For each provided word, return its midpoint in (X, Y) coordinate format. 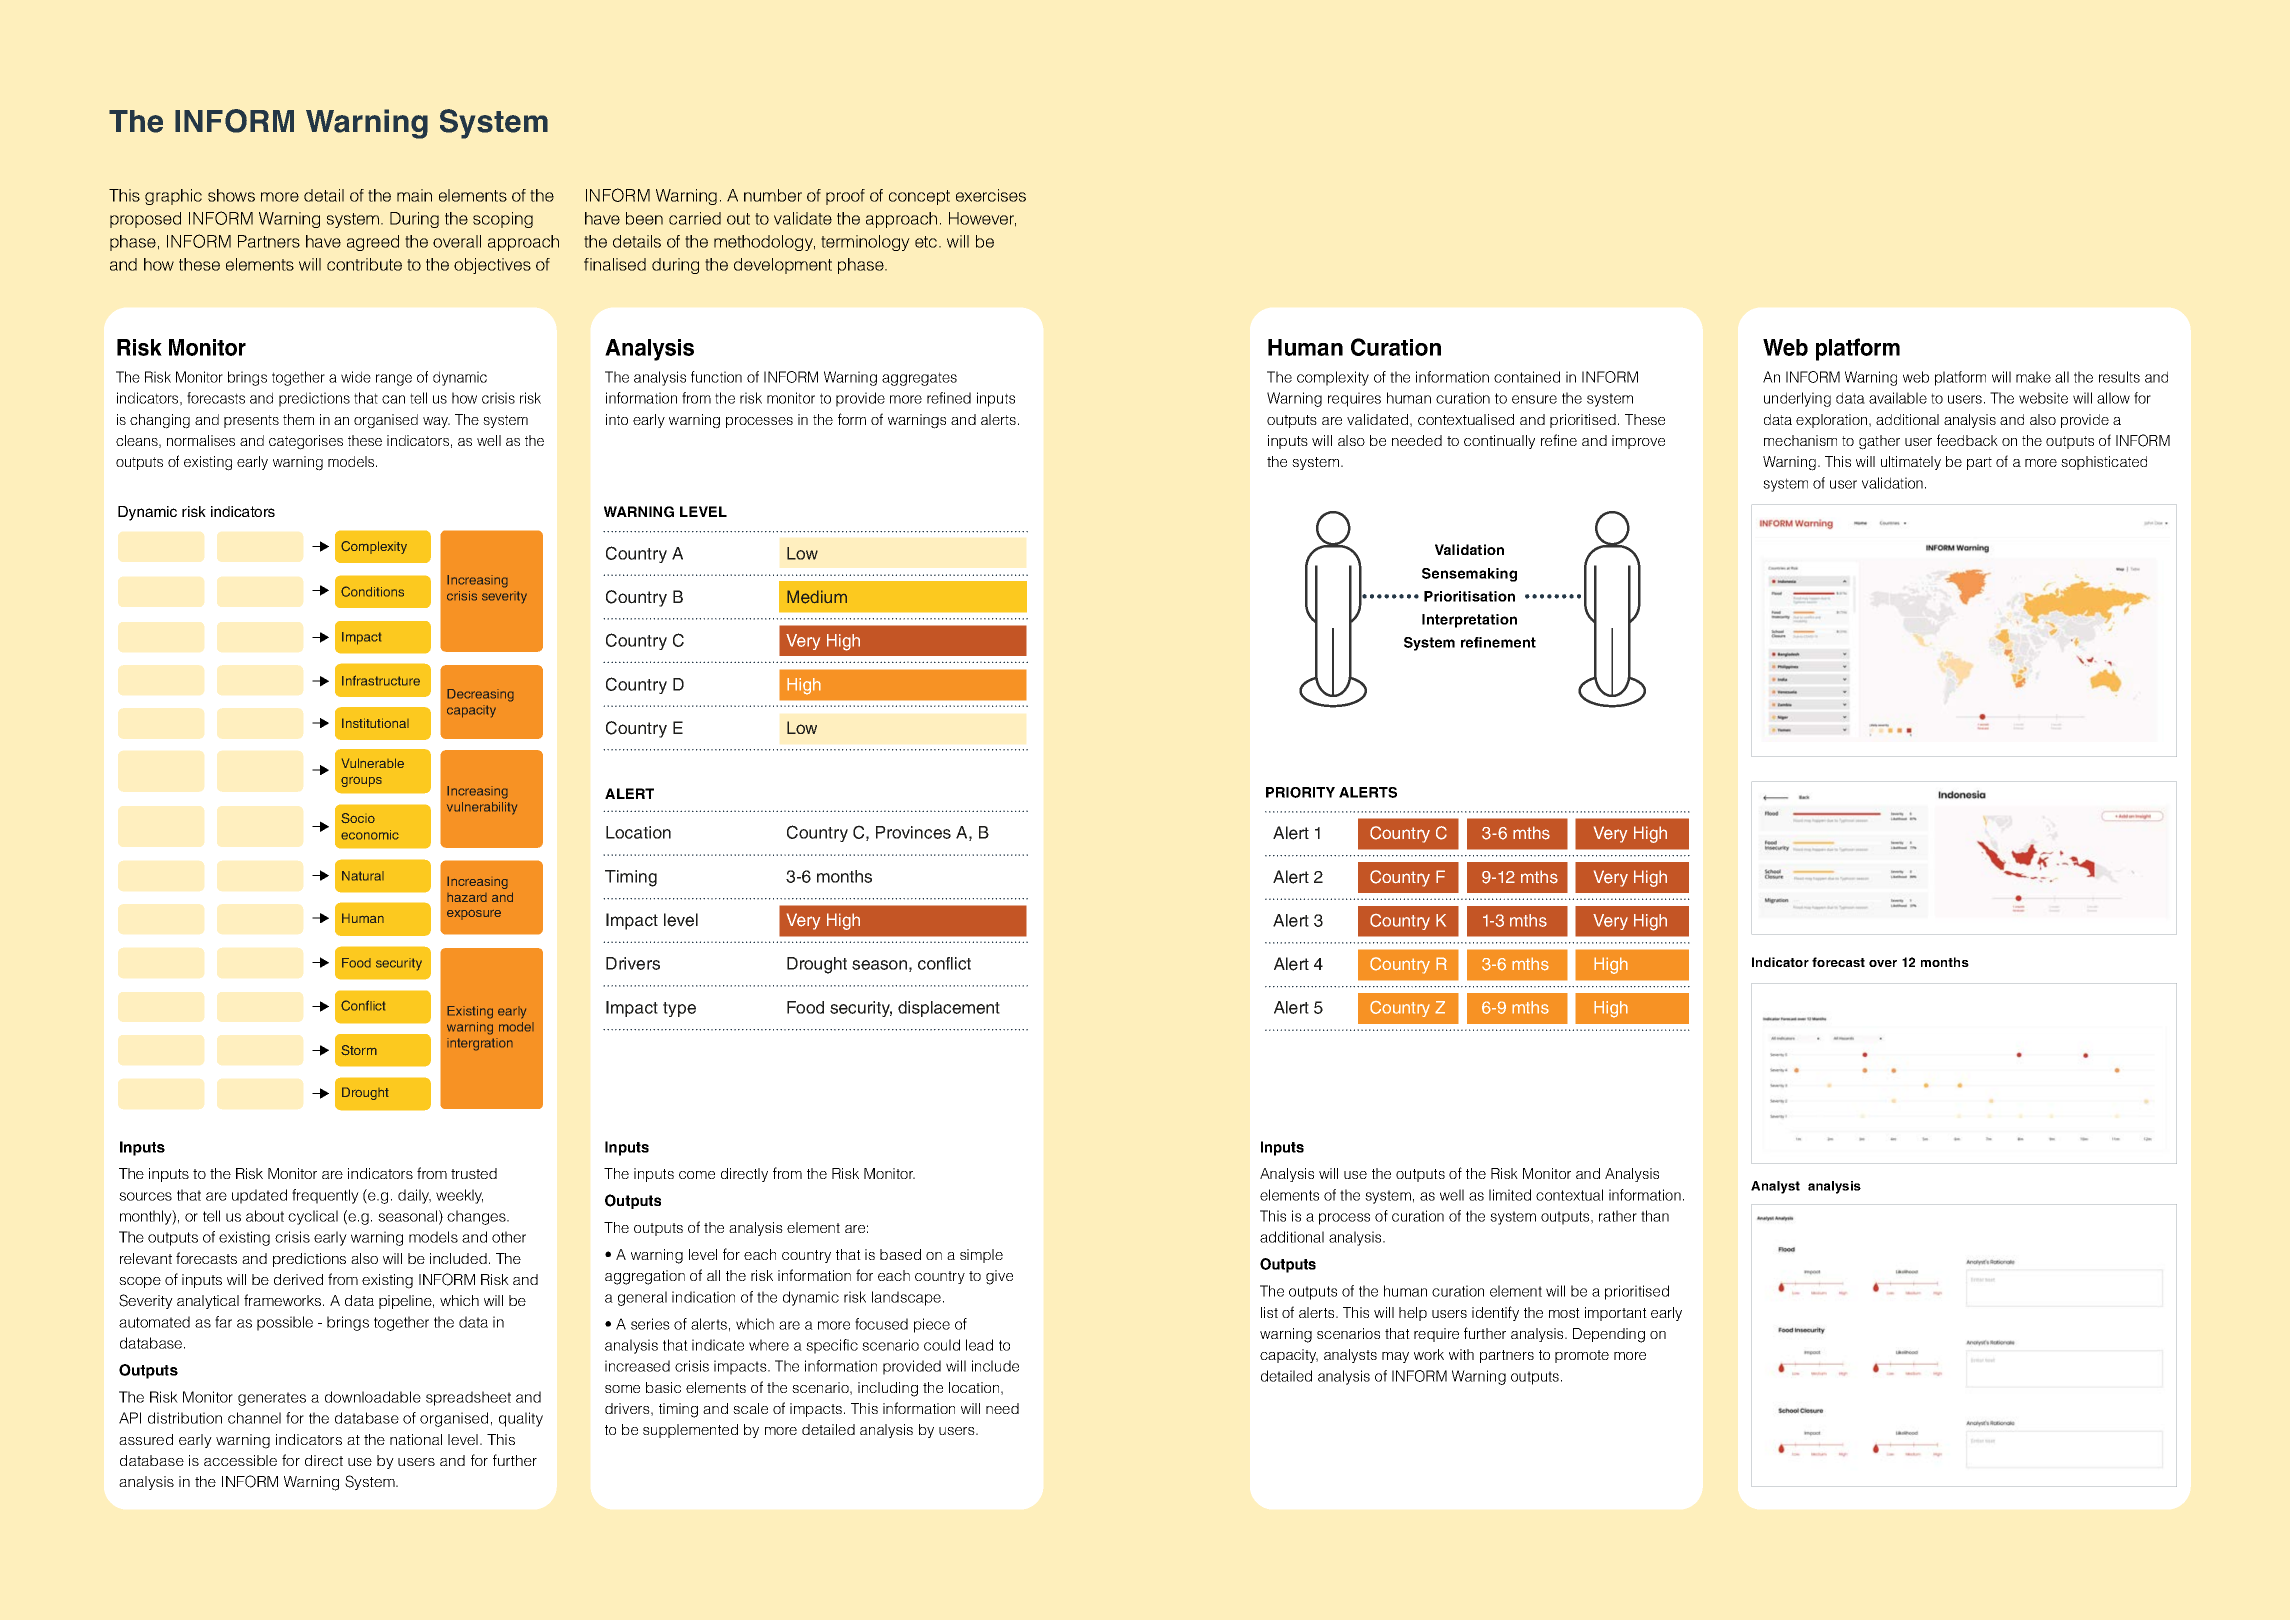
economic (370, 835)
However (982, 219)
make (2033, 377)
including (888, 1389)
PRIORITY (1300, 792)
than (1655, 1216)
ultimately (1911, 463)
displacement (949, 1009)
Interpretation (1469, 621)
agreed (373, 243)
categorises (306, 442)
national (416, 1439)
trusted (474, 1173)
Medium (817, 597)
